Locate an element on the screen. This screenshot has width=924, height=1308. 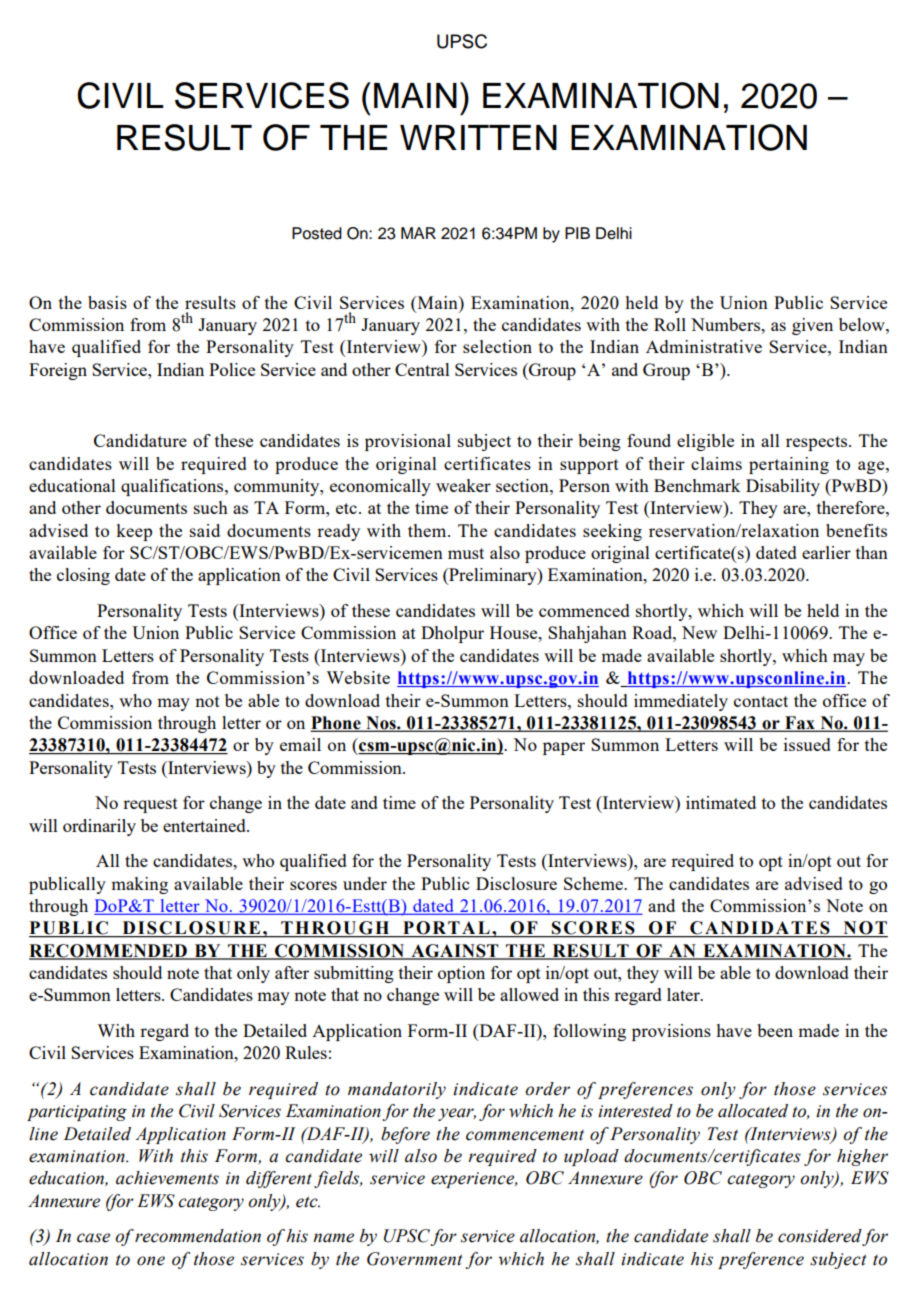
recommendation is located at coordinates (198, 1236).
